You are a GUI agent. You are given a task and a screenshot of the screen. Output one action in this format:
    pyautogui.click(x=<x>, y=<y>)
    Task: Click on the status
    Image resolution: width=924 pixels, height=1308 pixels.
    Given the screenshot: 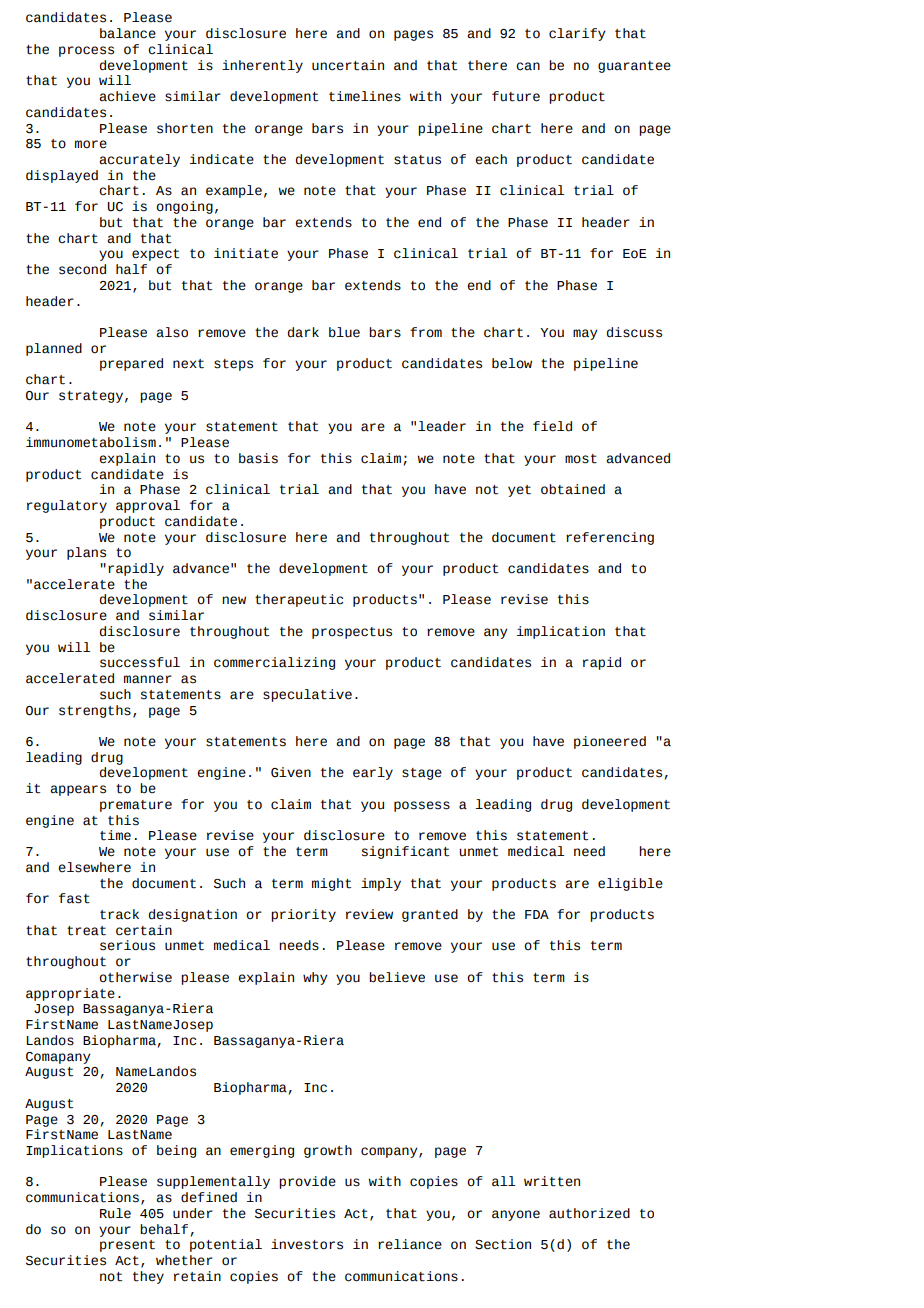 What is the action you would take?
    pyautogui.click(x=417, y=160)
